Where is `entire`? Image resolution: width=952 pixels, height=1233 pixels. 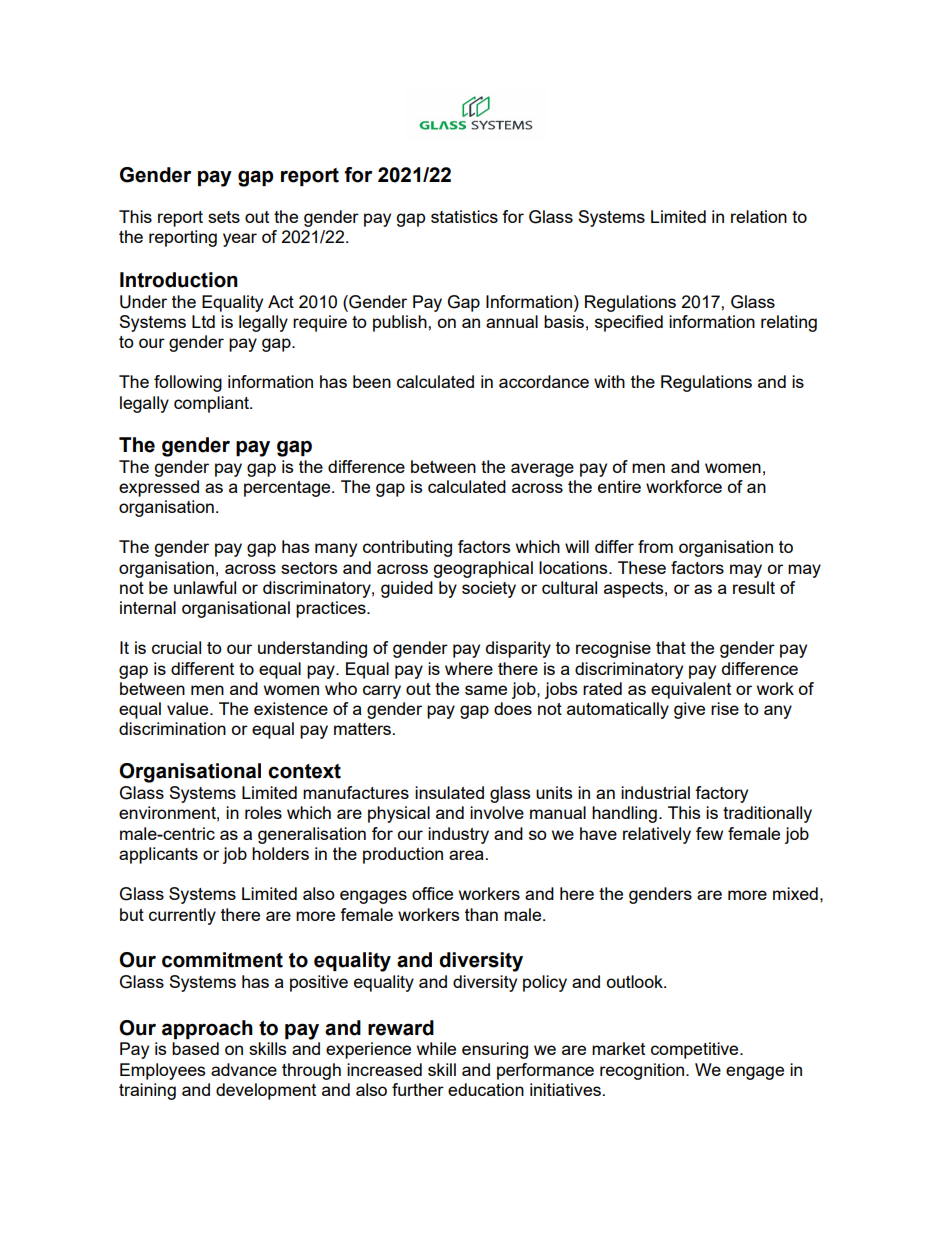 entire is located at coordinates (619, 486).
